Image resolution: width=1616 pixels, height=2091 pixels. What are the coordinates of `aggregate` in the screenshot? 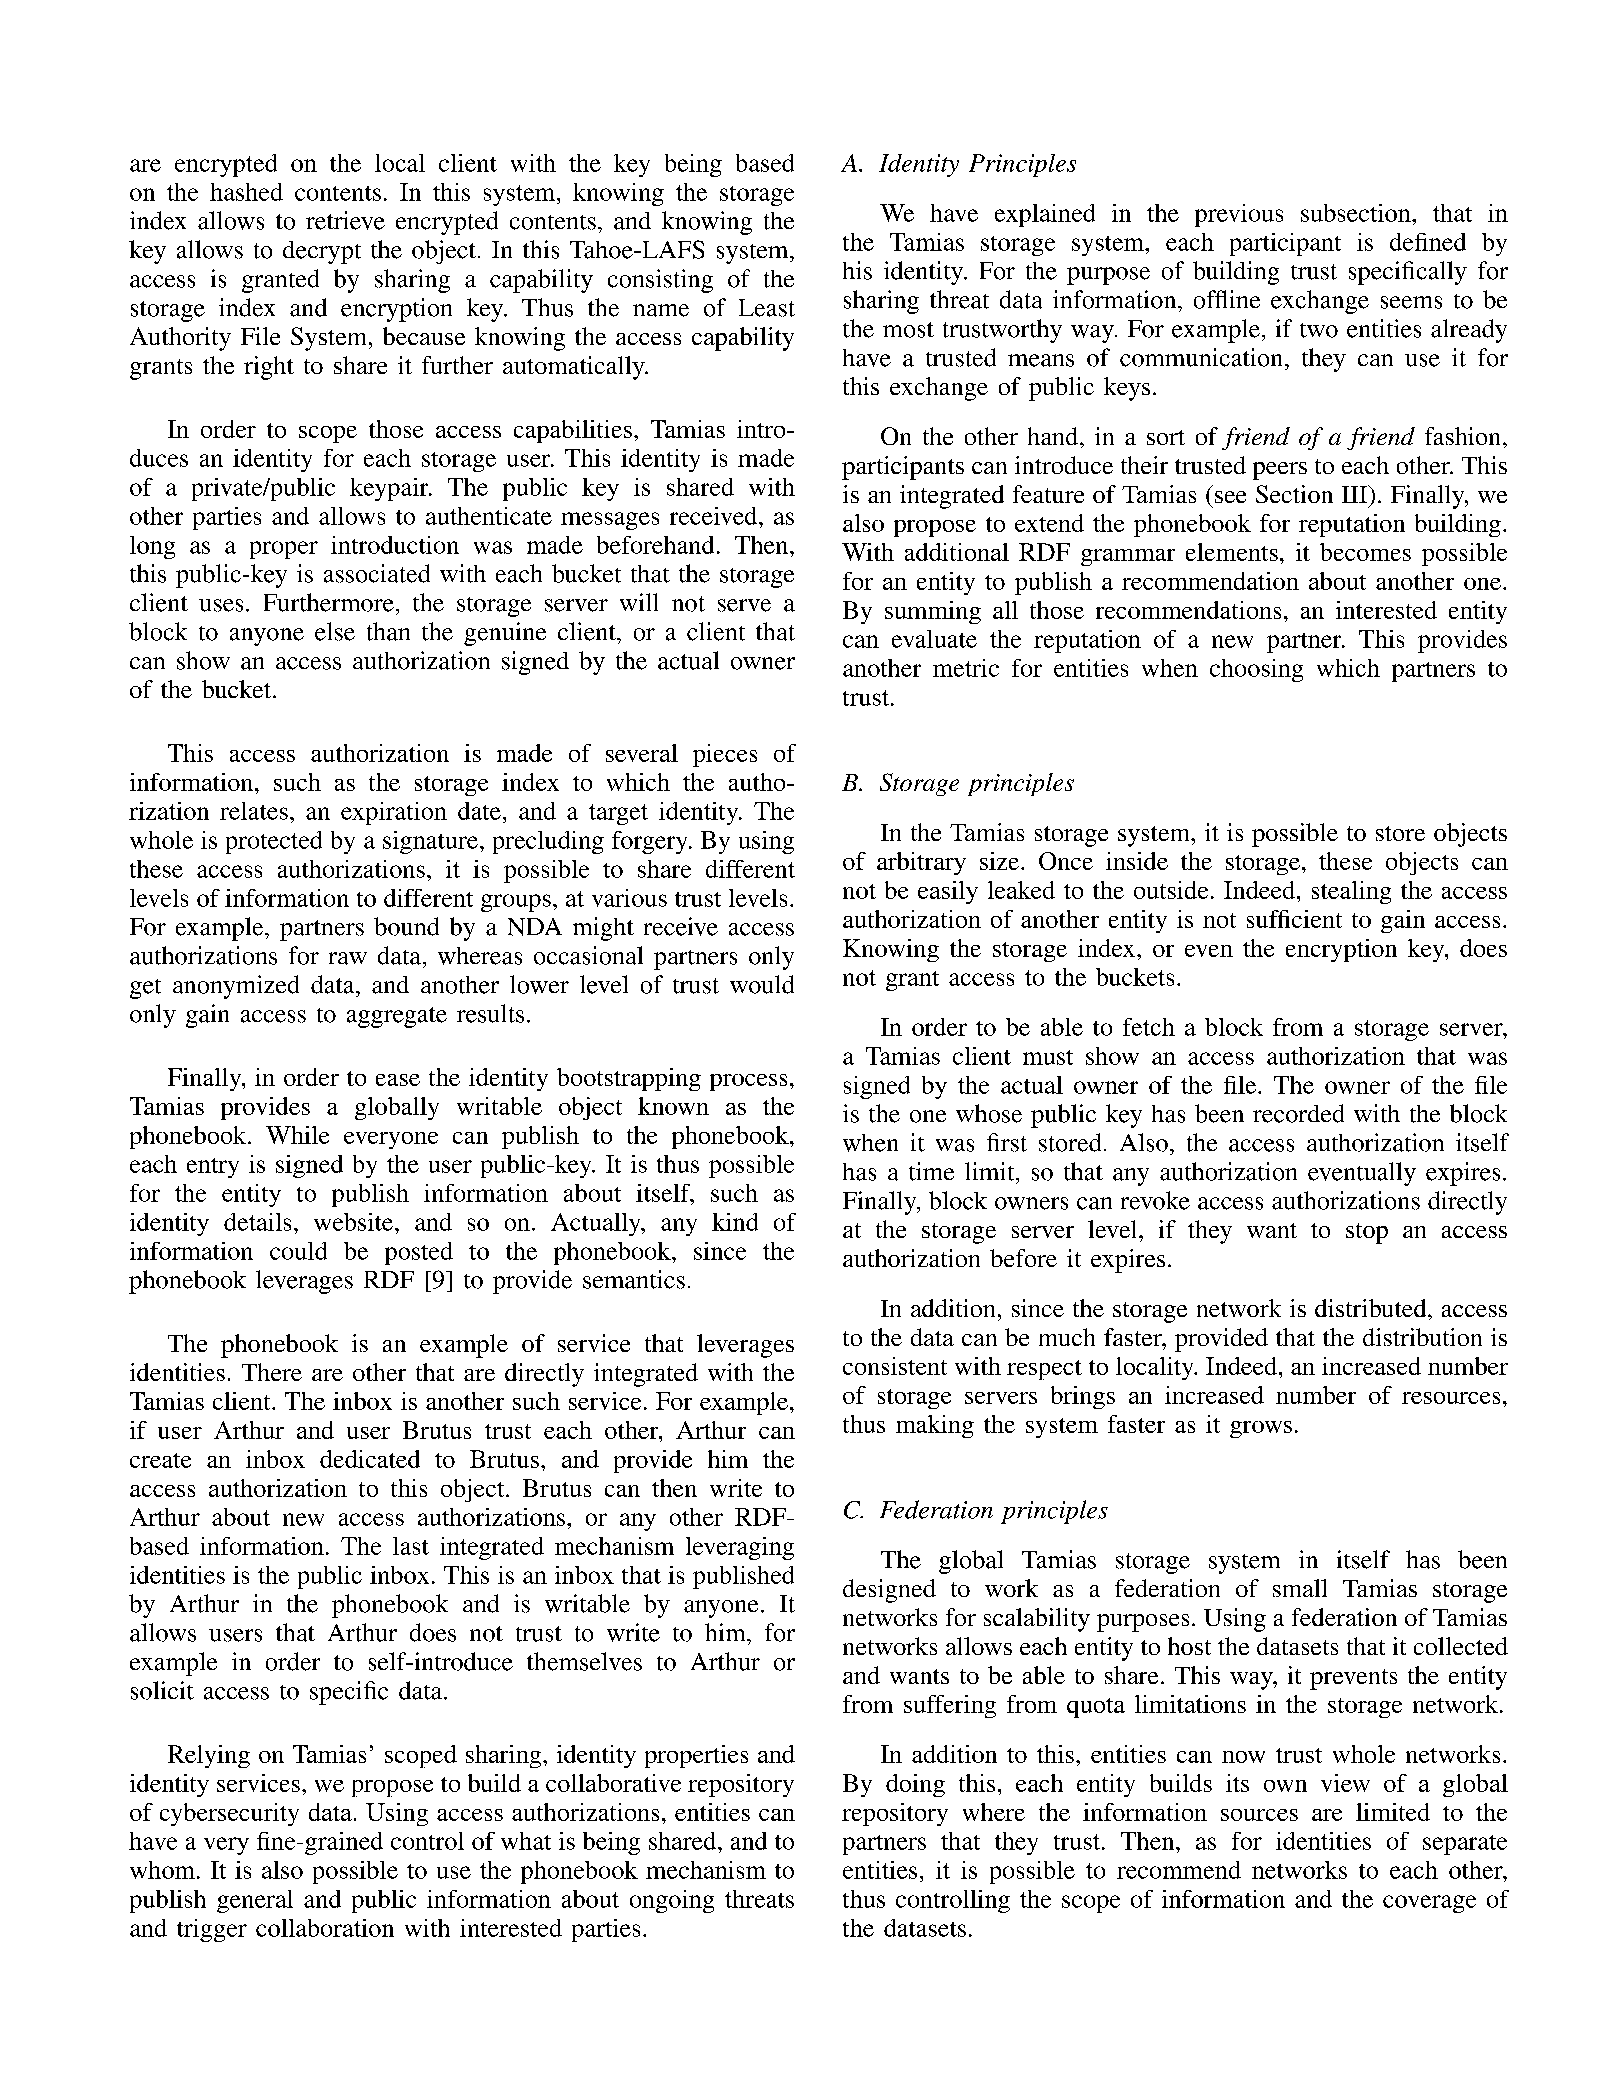 It's located at (397, 1017).
